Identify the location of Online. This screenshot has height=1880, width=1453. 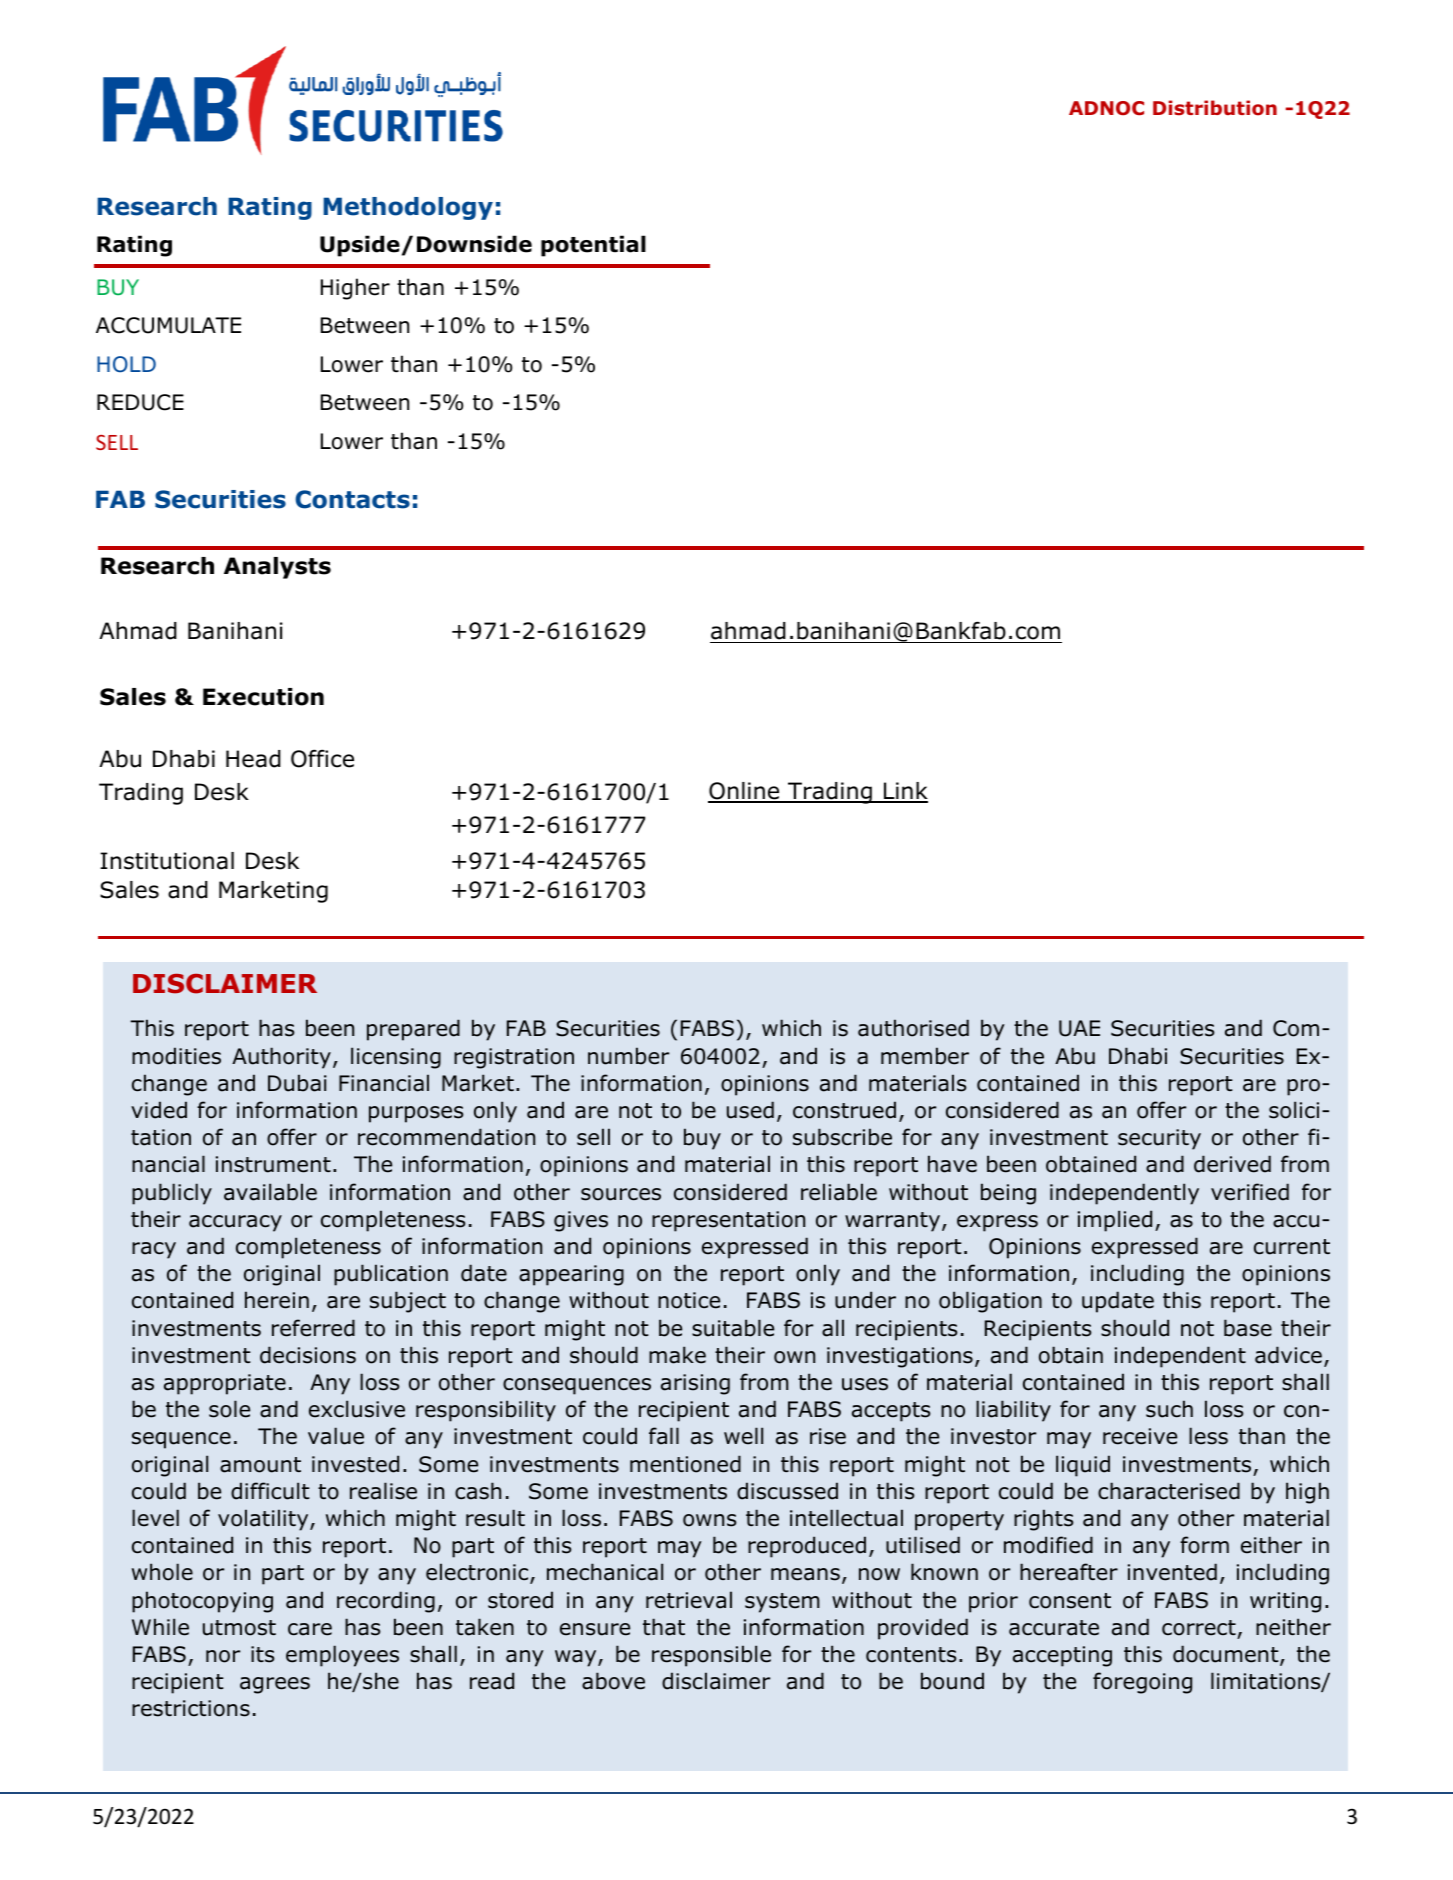
(745, 792).
